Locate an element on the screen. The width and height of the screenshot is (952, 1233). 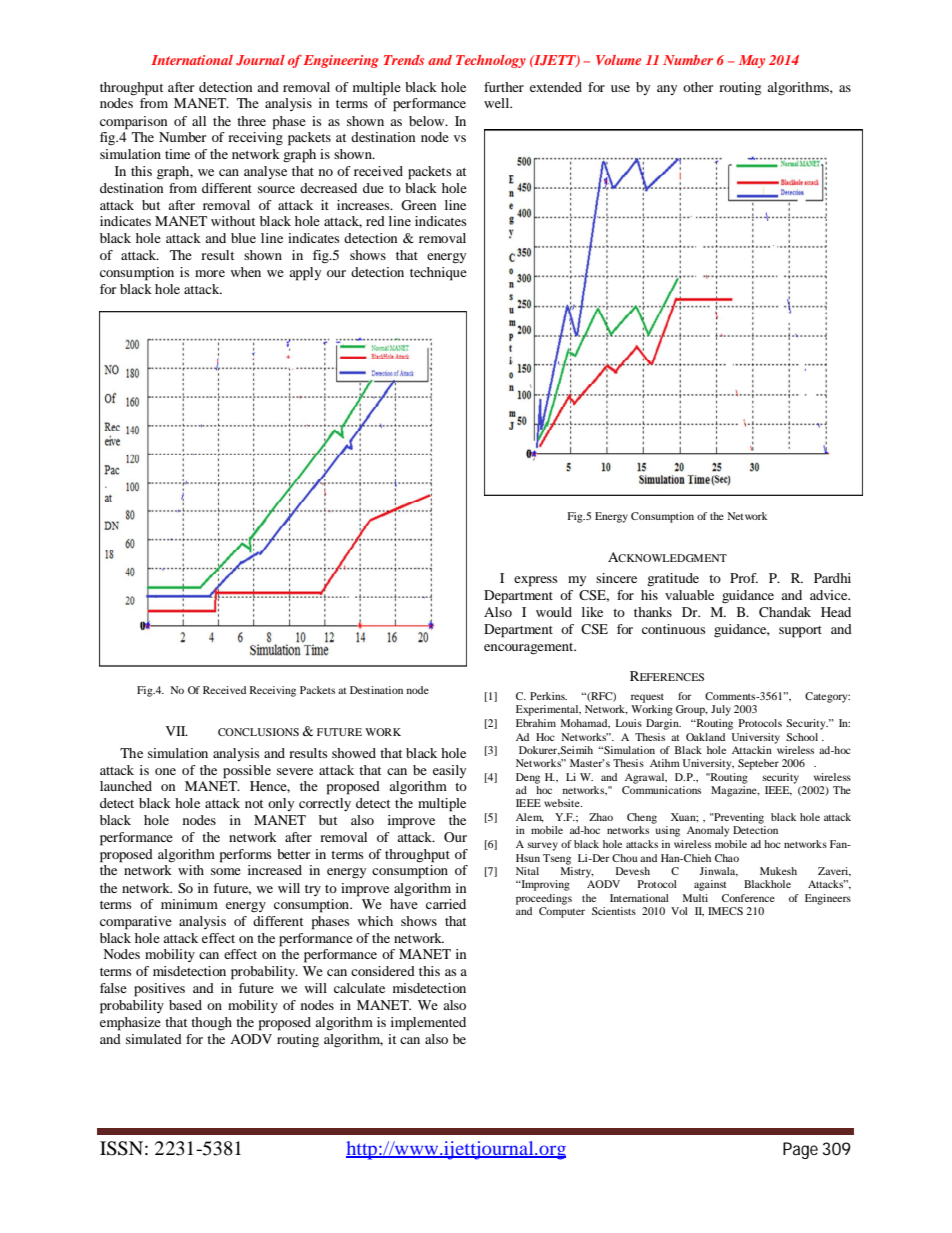
Chao is located at coordinates (727, 858).
